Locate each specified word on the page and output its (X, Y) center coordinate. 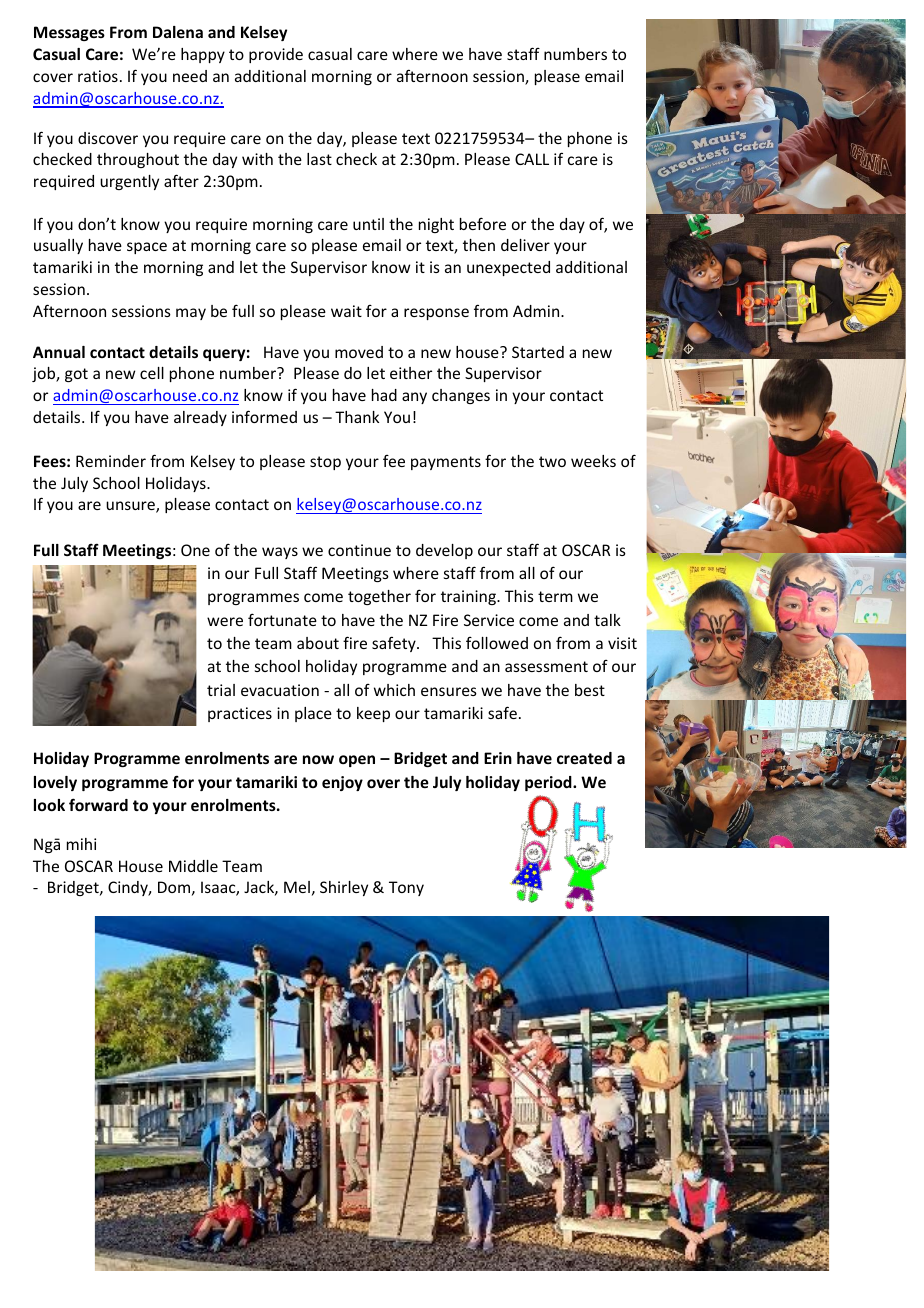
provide (276, 55)
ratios (98, 76)
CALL (532, 159)
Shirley (344, 888)
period (549, 783)
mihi (81, 844)
